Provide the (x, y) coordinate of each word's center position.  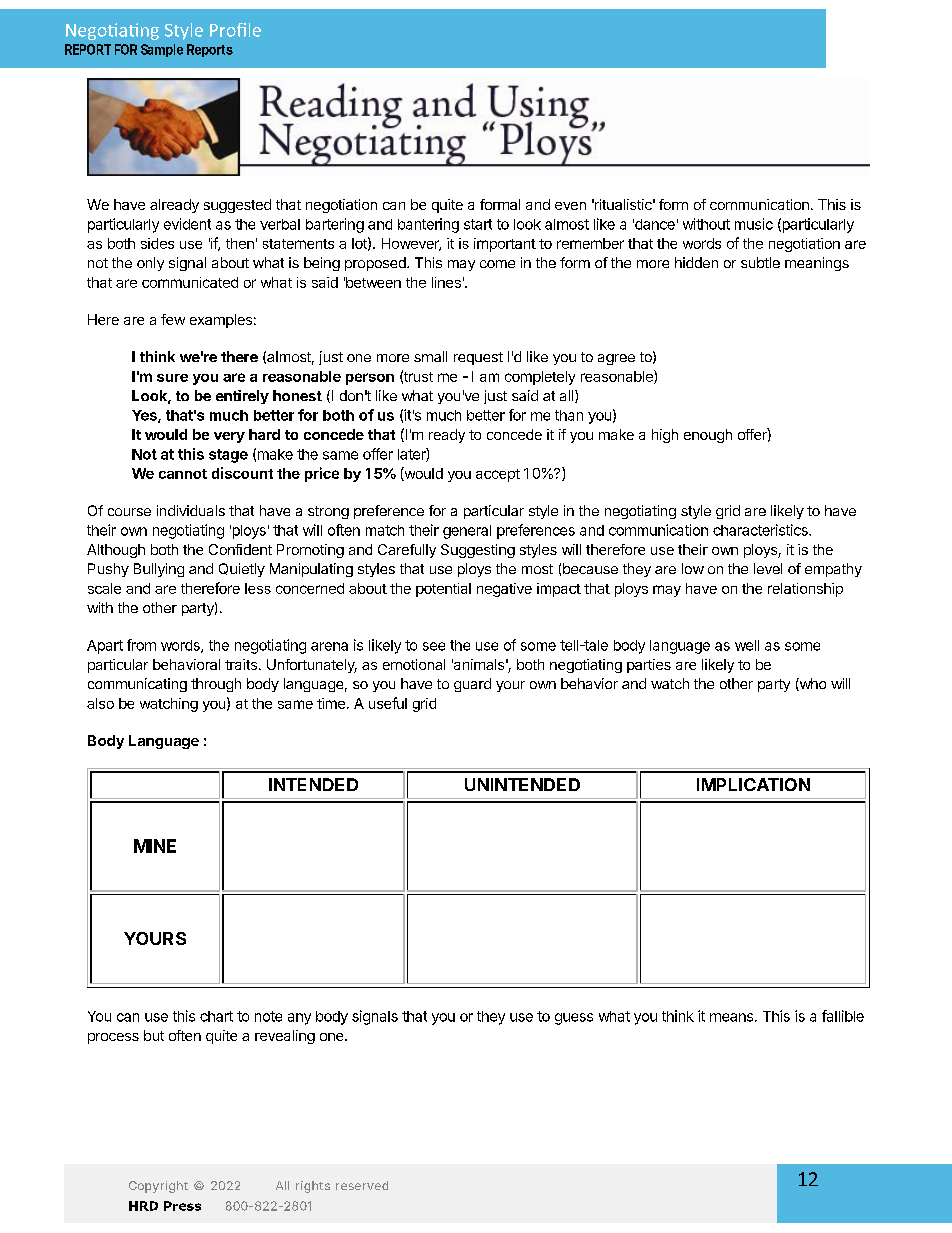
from (141, 645)
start (478, 224)
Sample (162, 50)
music (754, 224)
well (747, 645)
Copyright (158, 1187)
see (434, 646)
